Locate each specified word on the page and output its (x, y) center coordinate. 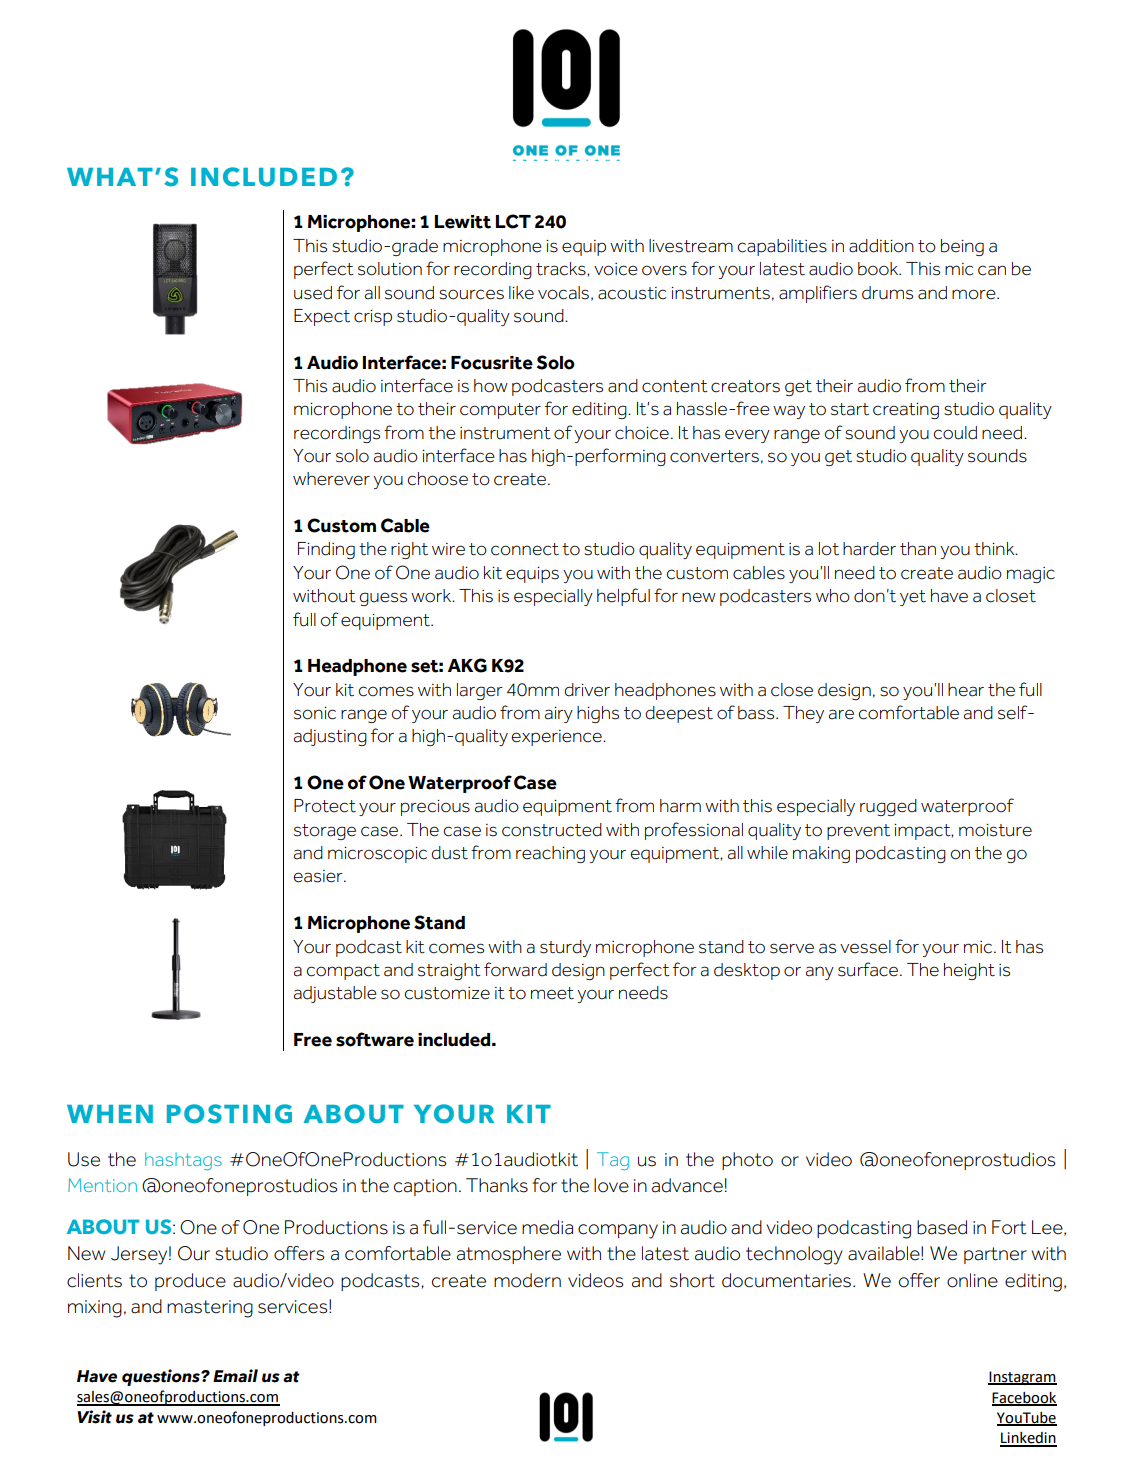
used (313, 293)
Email (235, 1376)
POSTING (229, 1114)
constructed (552, 830)
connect (525, 549)
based (942, 1227)
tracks (562, 269)
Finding (326, 550)
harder (869, 549)
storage (325, 832)
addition (881, 246)
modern (527, 1280)
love (611, 1185)
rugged (888, 807)
